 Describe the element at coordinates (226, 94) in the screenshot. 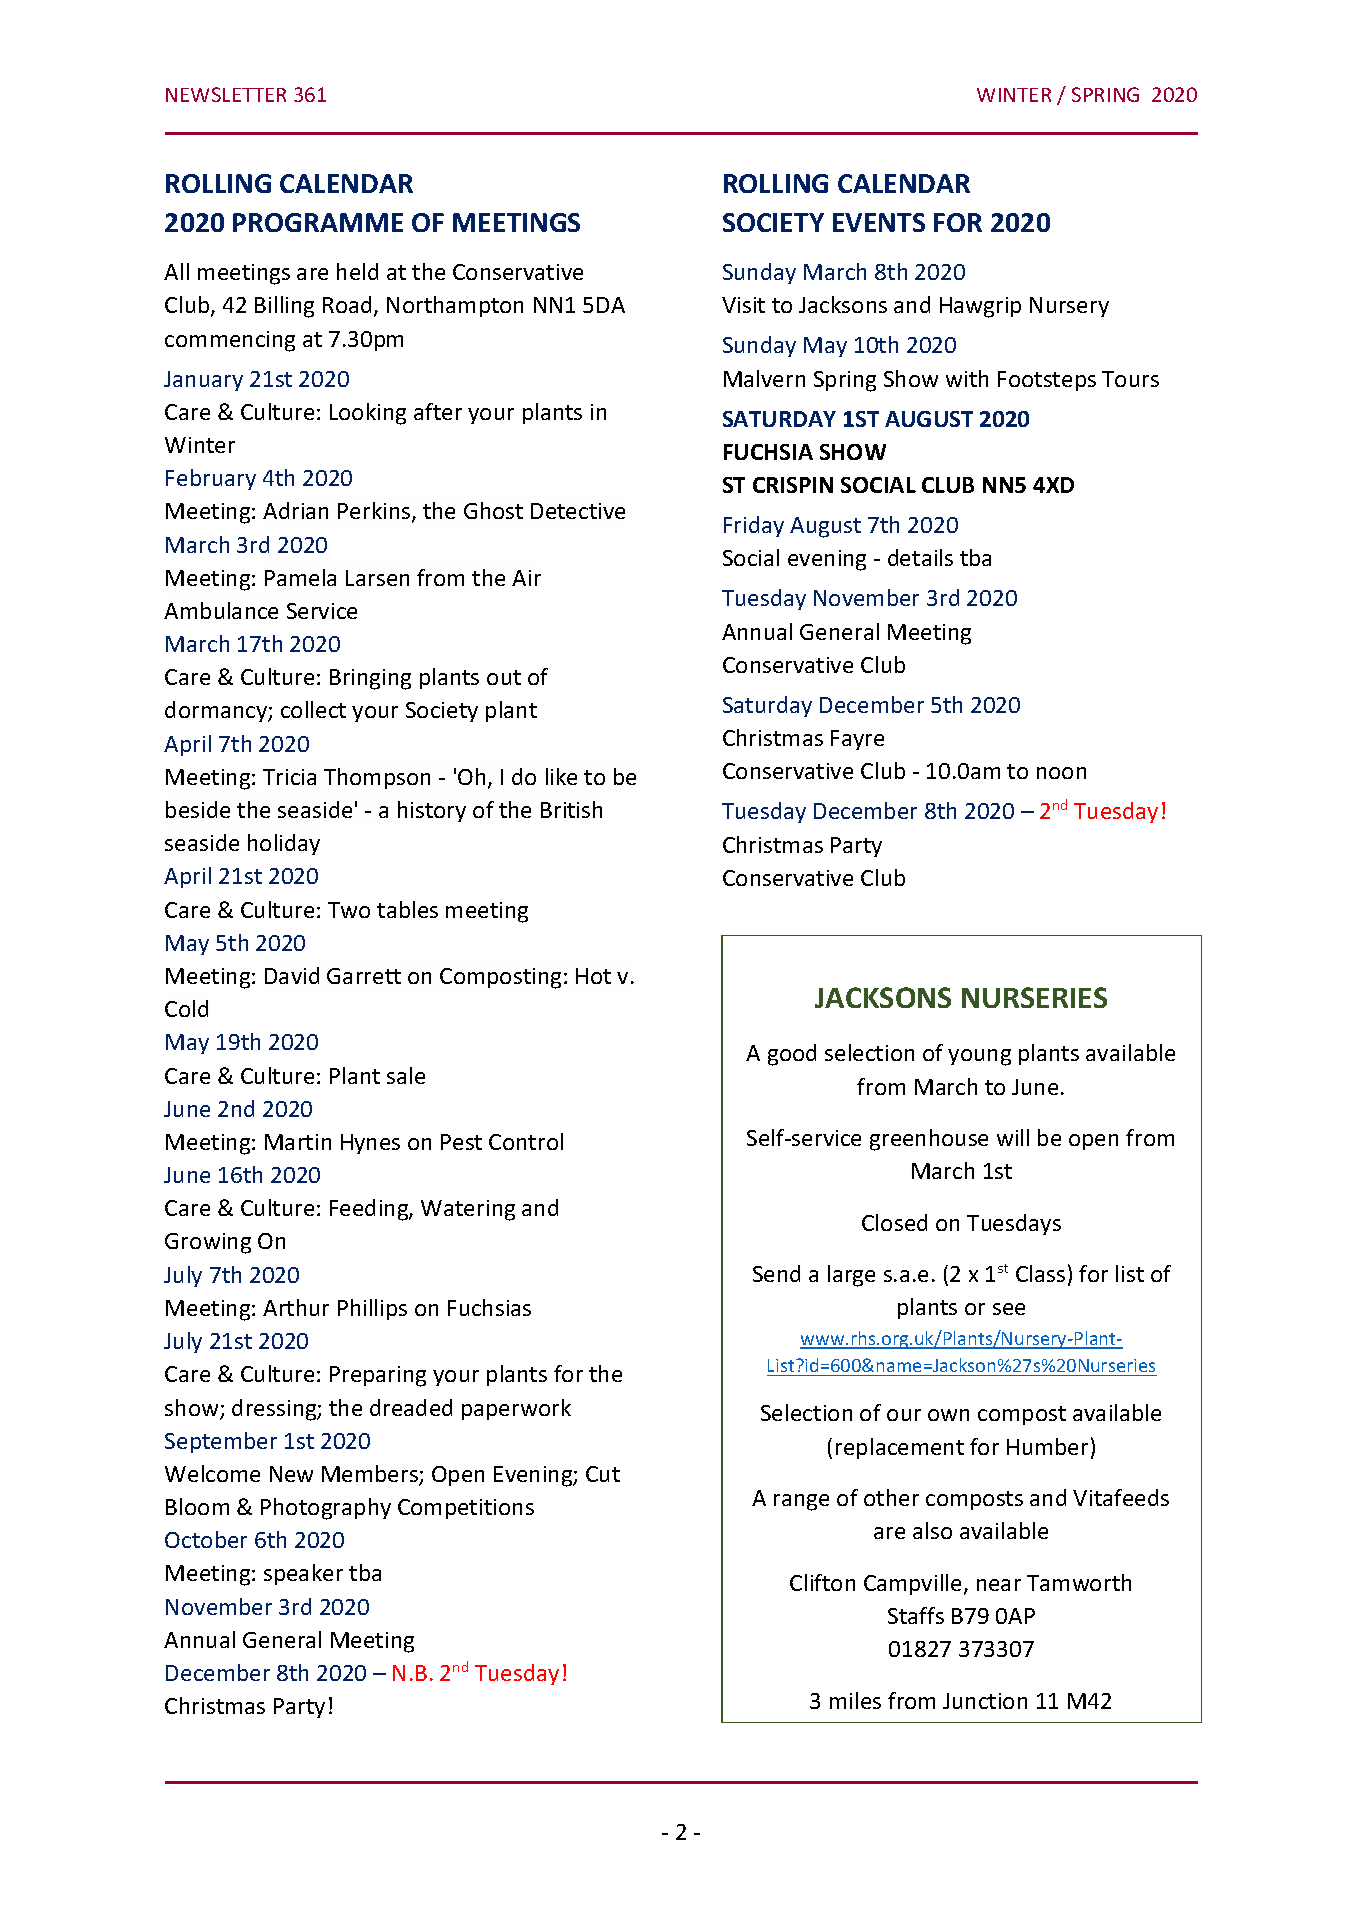

I see `NEWSLETTER` at that location.
